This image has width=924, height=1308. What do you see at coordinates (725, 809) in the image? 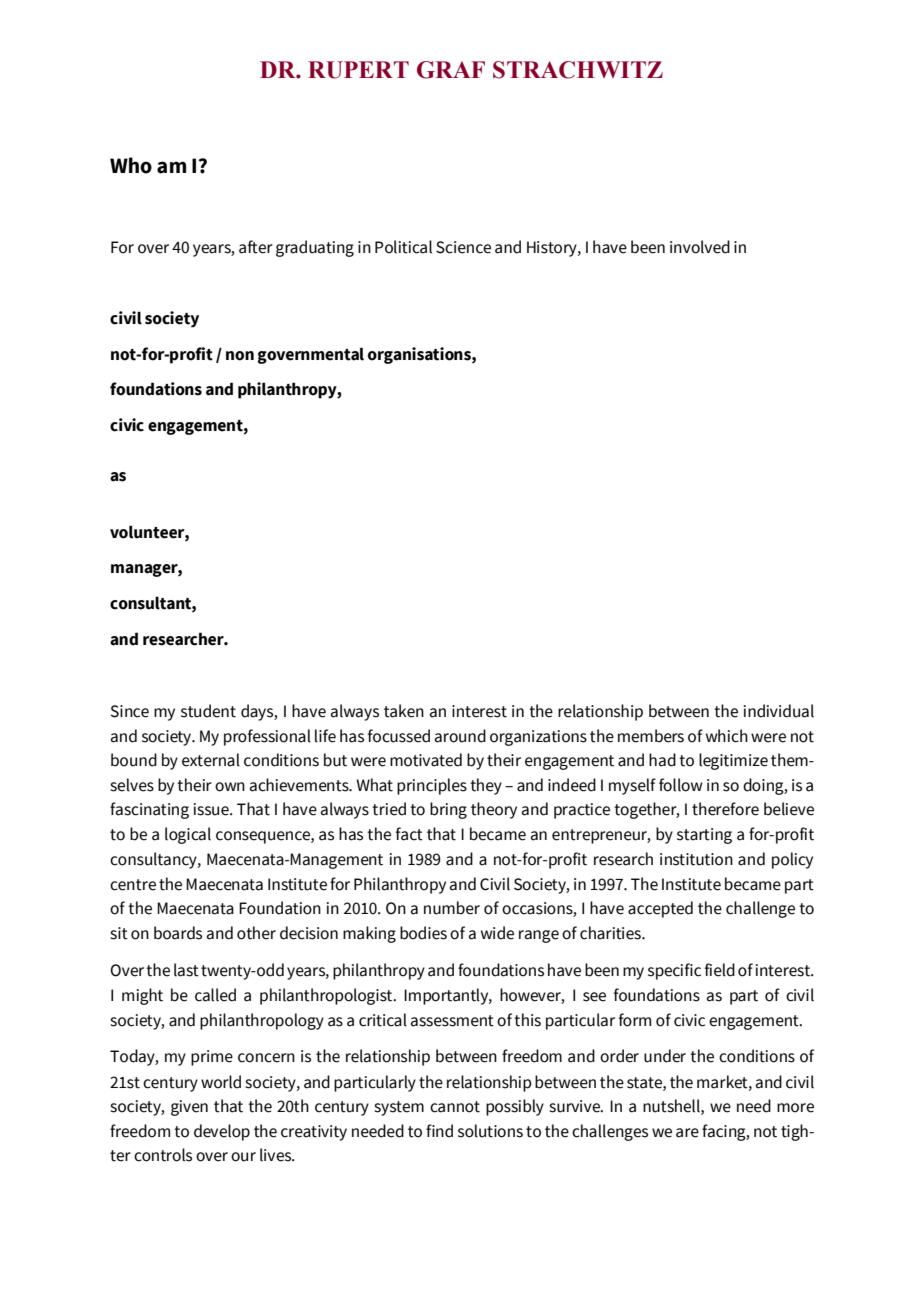
I see `therefore` at bounding box center [725, 809].
